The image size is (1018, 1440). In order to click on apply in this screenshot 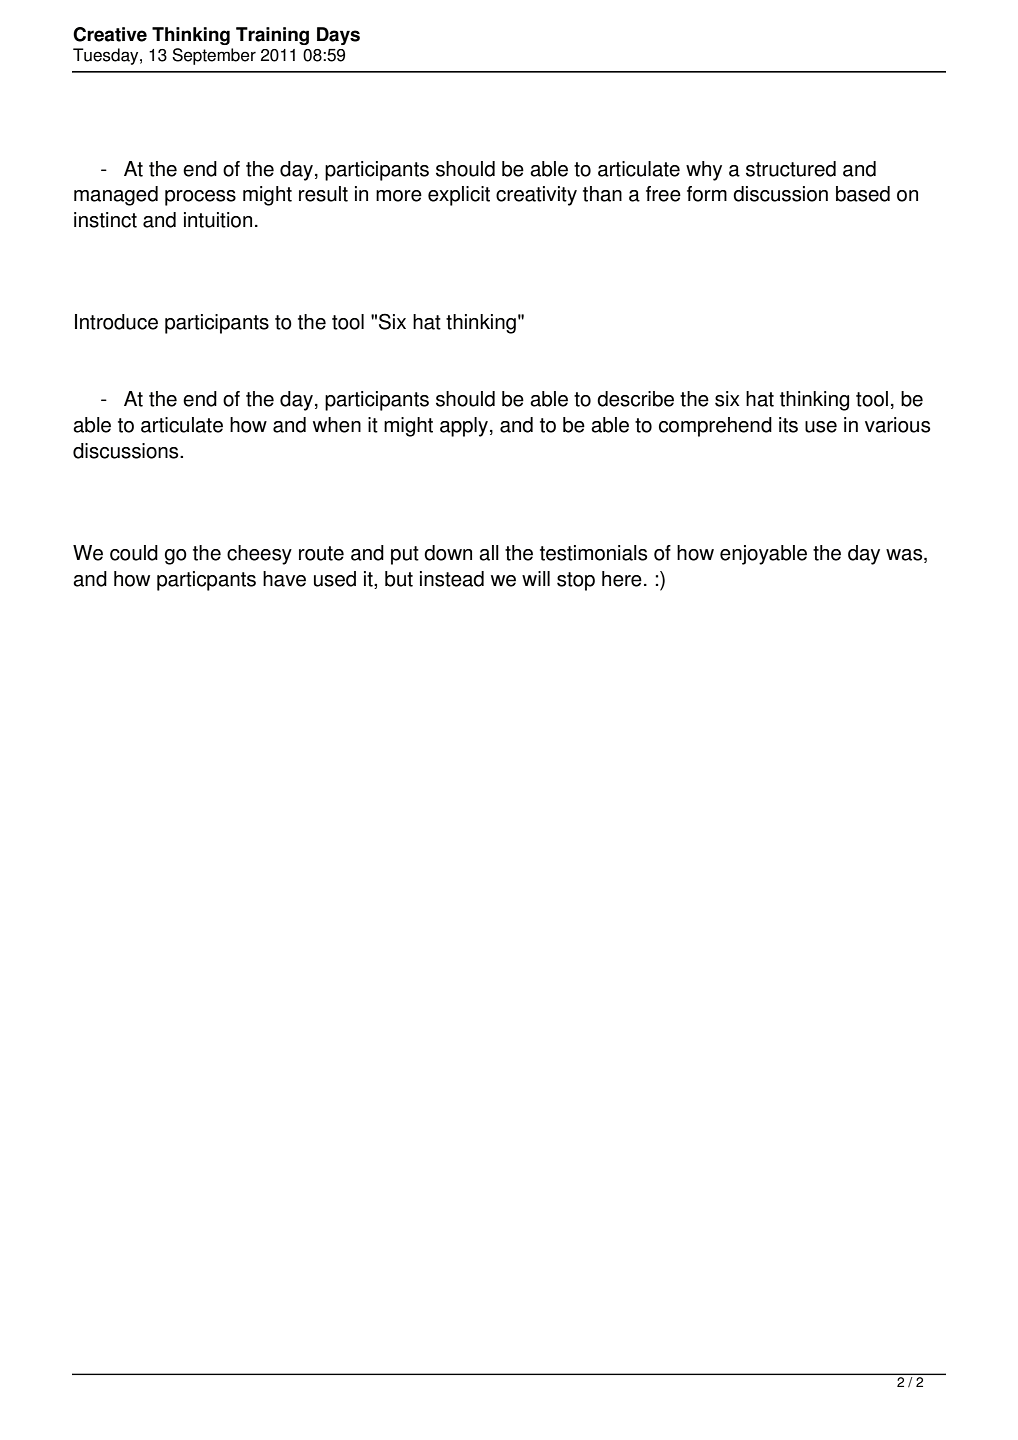, I will do `click(464, 427)`.
